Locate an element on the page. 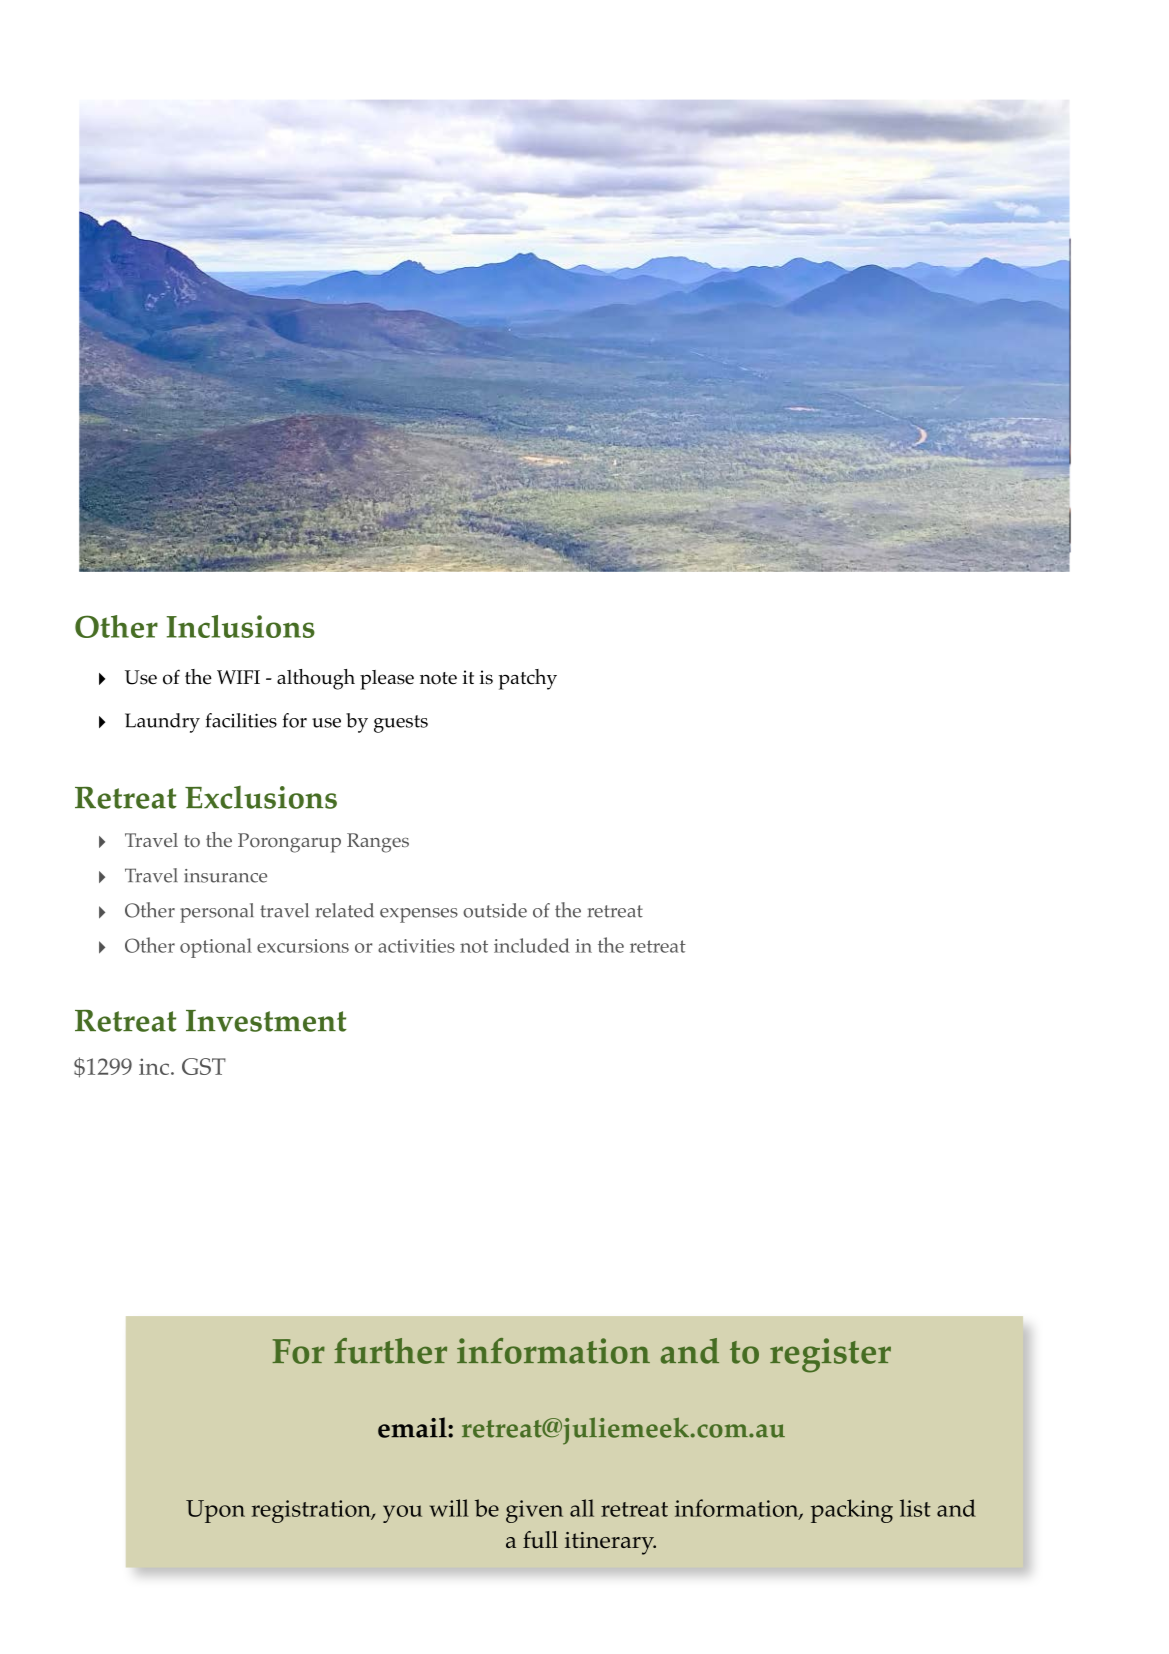  note is located at coordinates (438, 678).
